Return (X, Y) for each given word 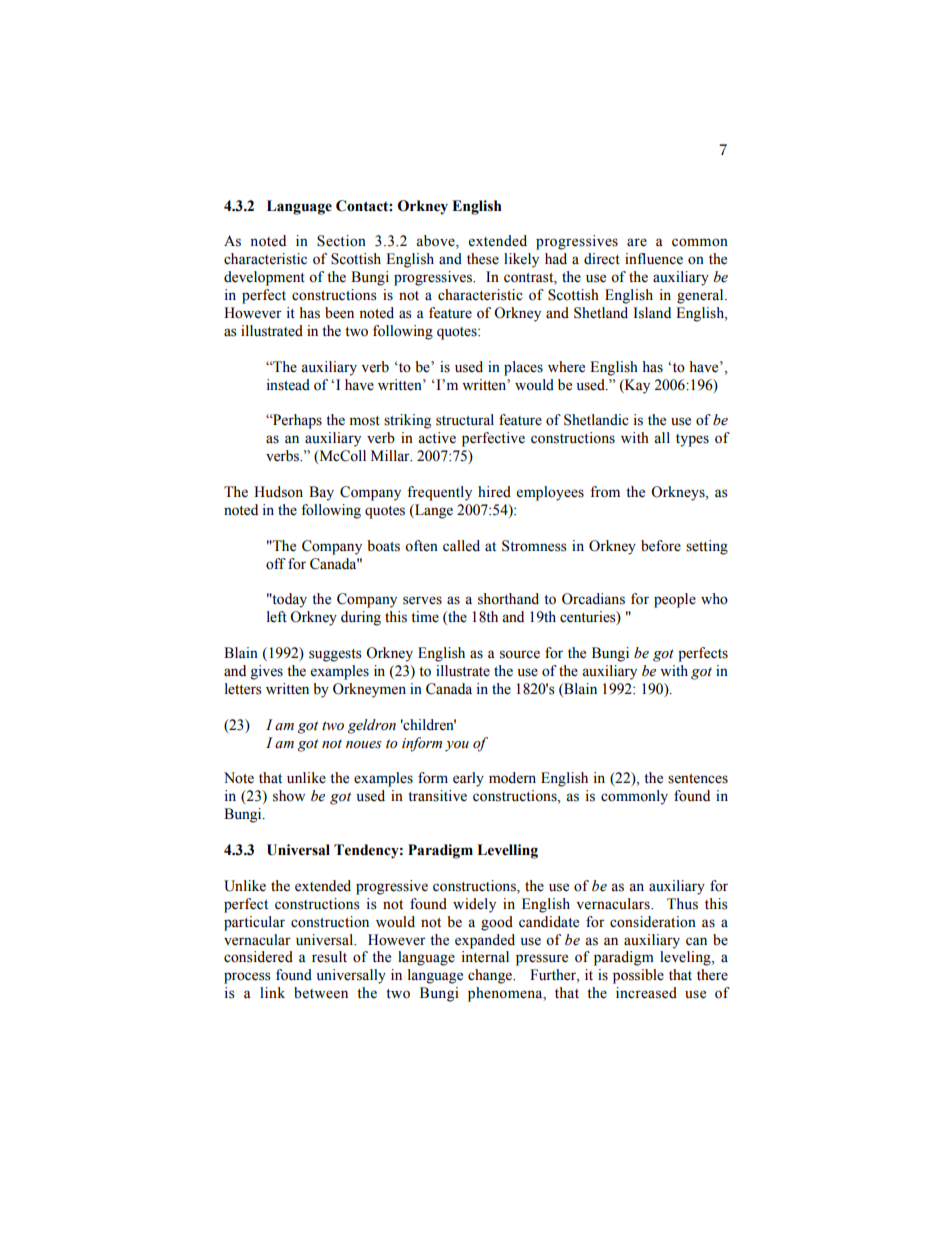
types (692, 440)
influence (654, 259)
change (491, 976)
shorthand (508, 599)
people (675, 600)
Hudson (278, 492)
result (329, 957)
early (468, 779)
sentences (698, 779)
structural (465, 420)
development (264, 278)
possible (638, 976)
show (289, 796)
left (277, 617)
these (483, 259)
